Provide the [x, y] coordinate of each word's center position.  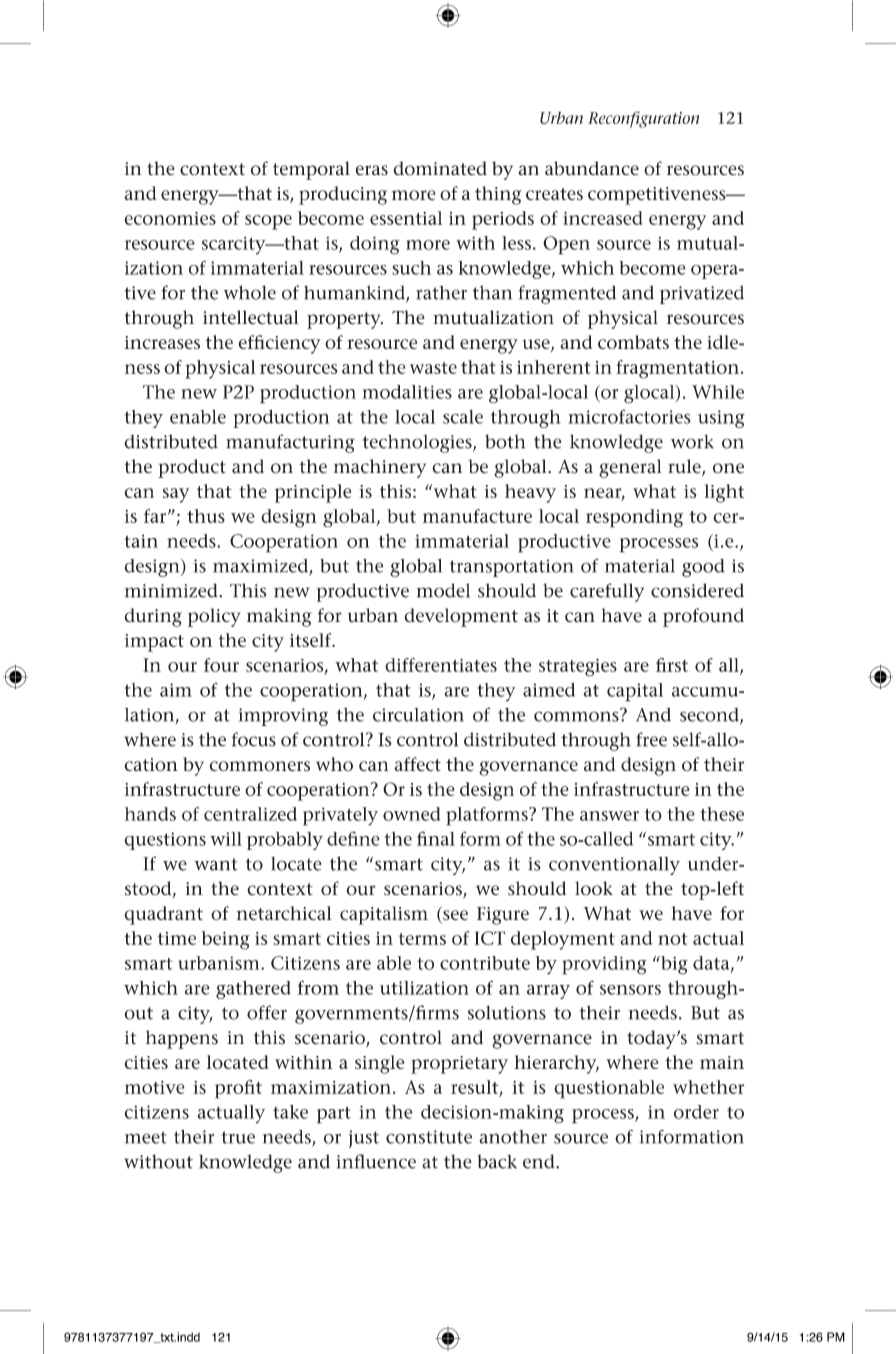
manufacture [477, 516]
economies [170, 218]
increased [602, 218]
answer [609, 816]
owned [412, 814]
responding [634, 518]
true [238, 1137]
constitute [429, 1137]
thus [206, 516]
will [226, 839]
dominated [440, 168]
